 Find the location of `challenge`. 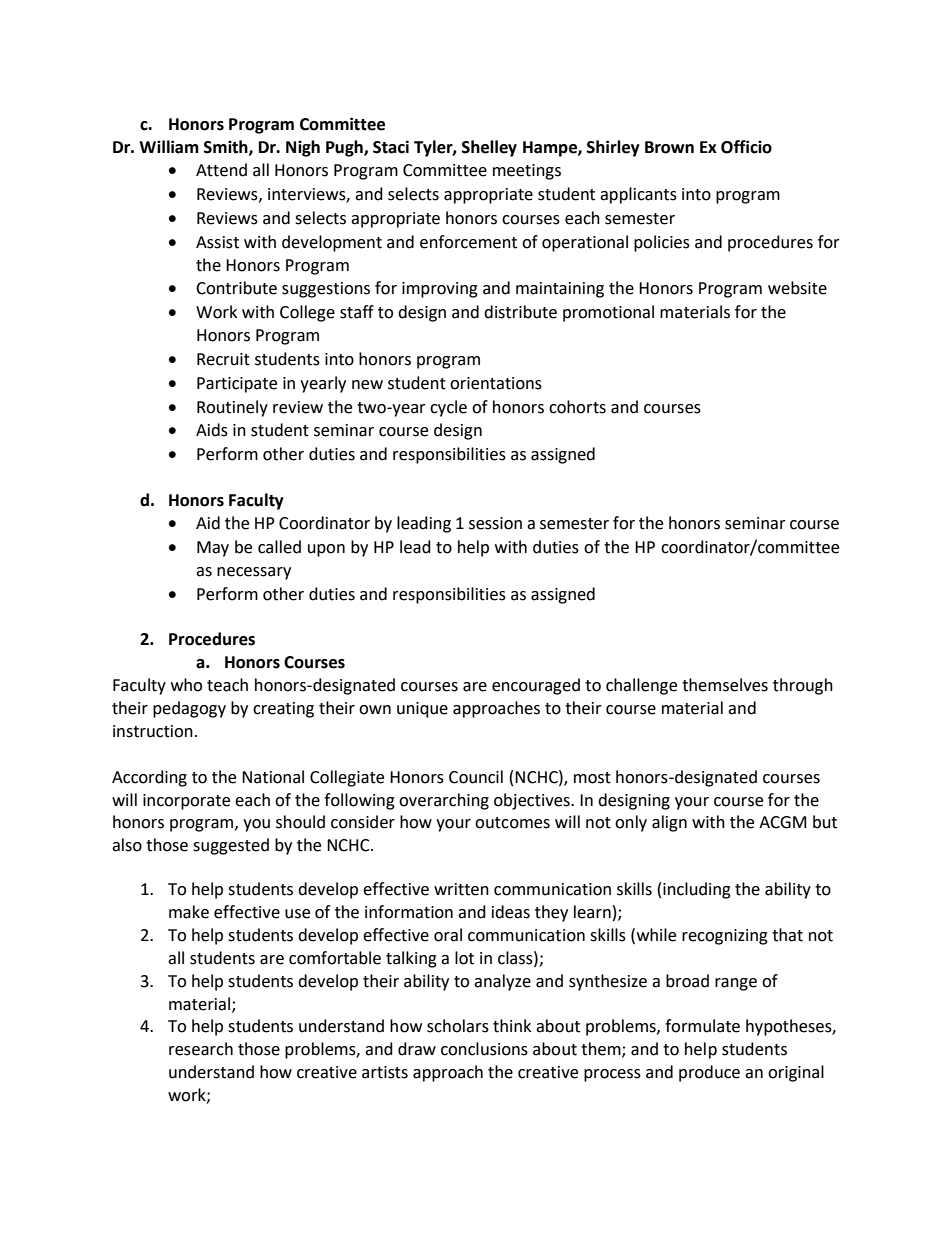

challenge is located at coordinates (641, 686).
